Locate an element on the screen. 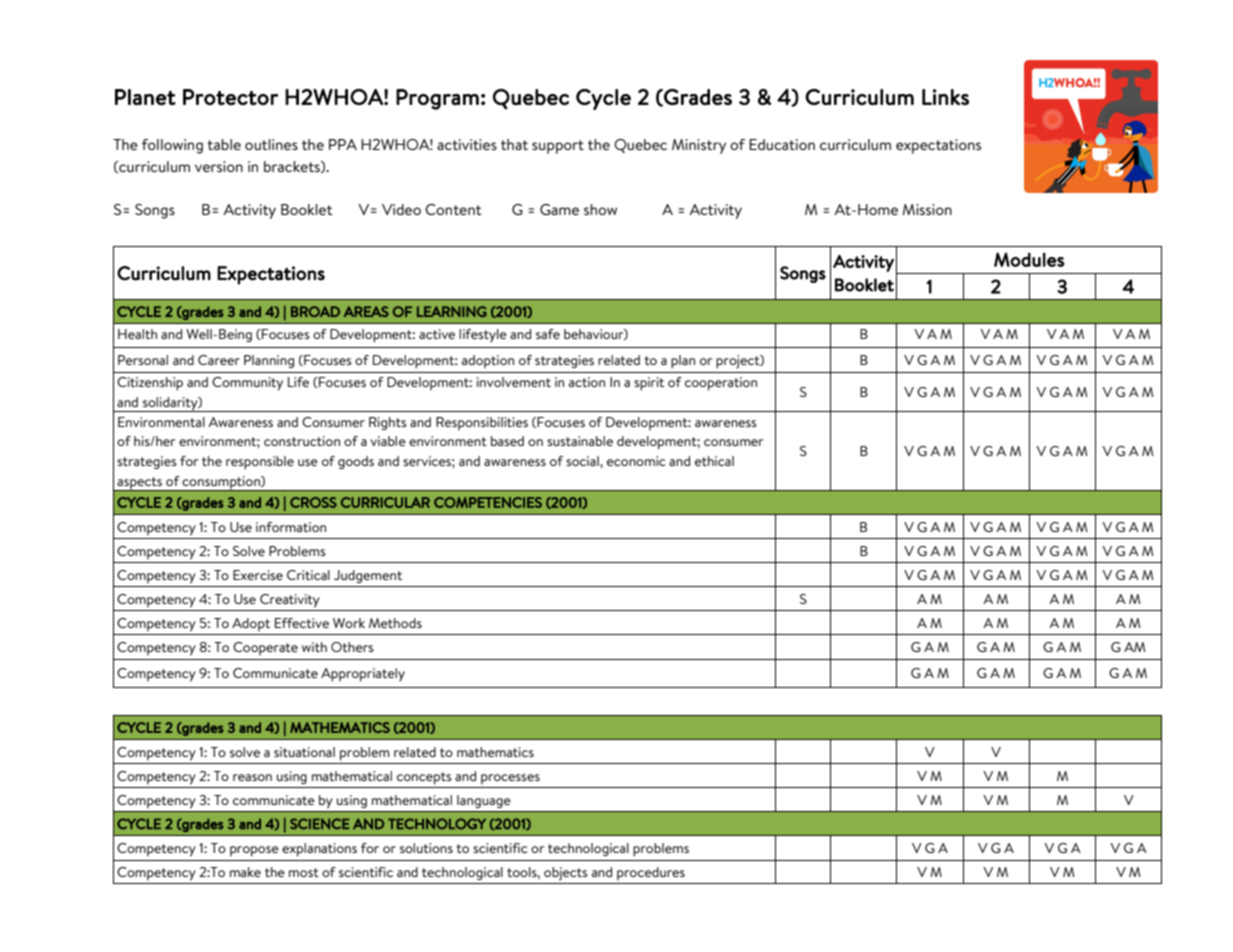 The image size is (1233, 952). action is located at coordinates (587, 382).
